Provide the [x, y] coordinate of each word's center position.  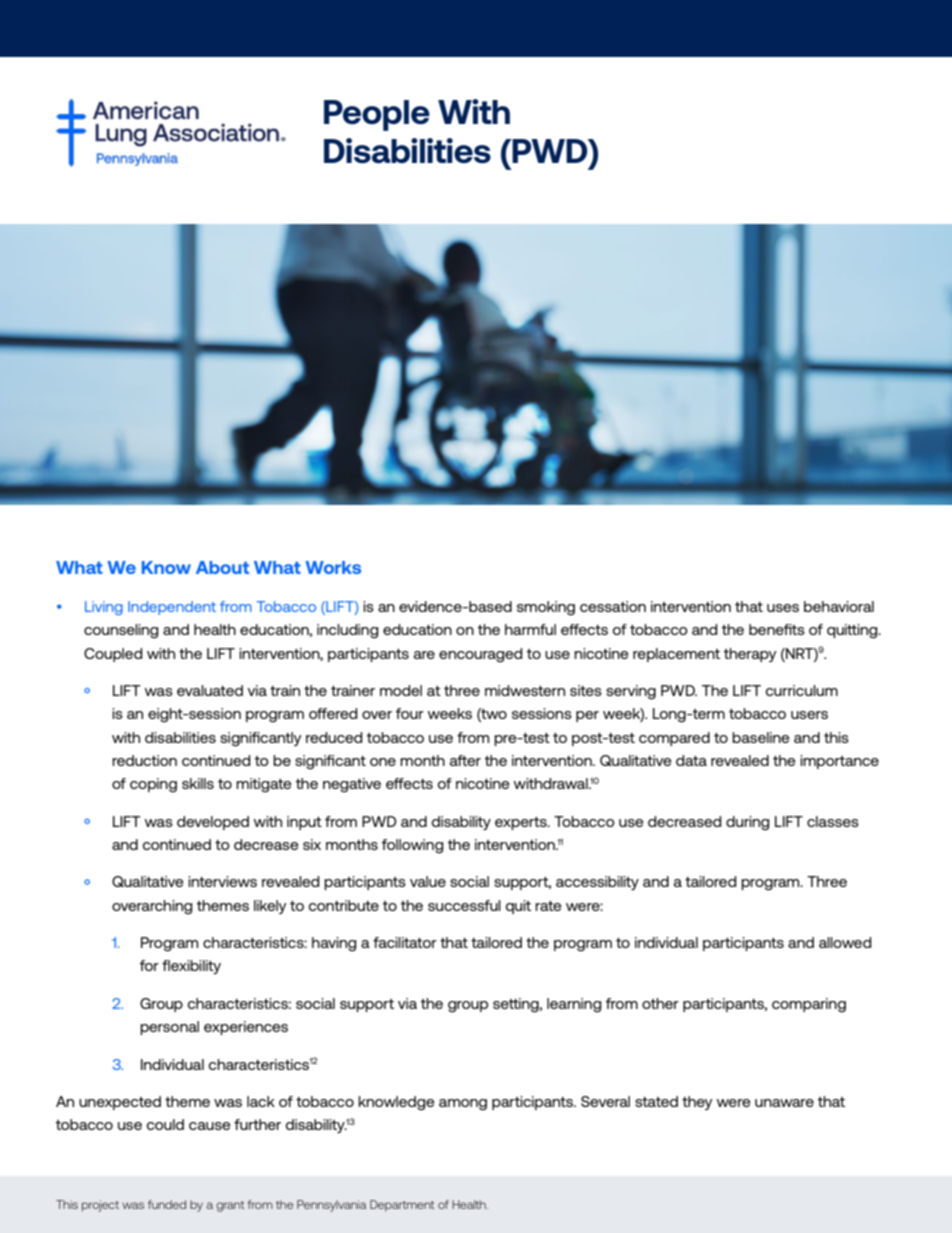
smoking [546, 608]
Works [333, 567]
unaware [784, 1103]
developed [213, 823]
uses [783, 608]
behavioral [839, 606]
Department [402, 1206]
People [377, 115]
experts [522, 823]
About [222, 567]
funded [167, 1204]
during [748, 823]
